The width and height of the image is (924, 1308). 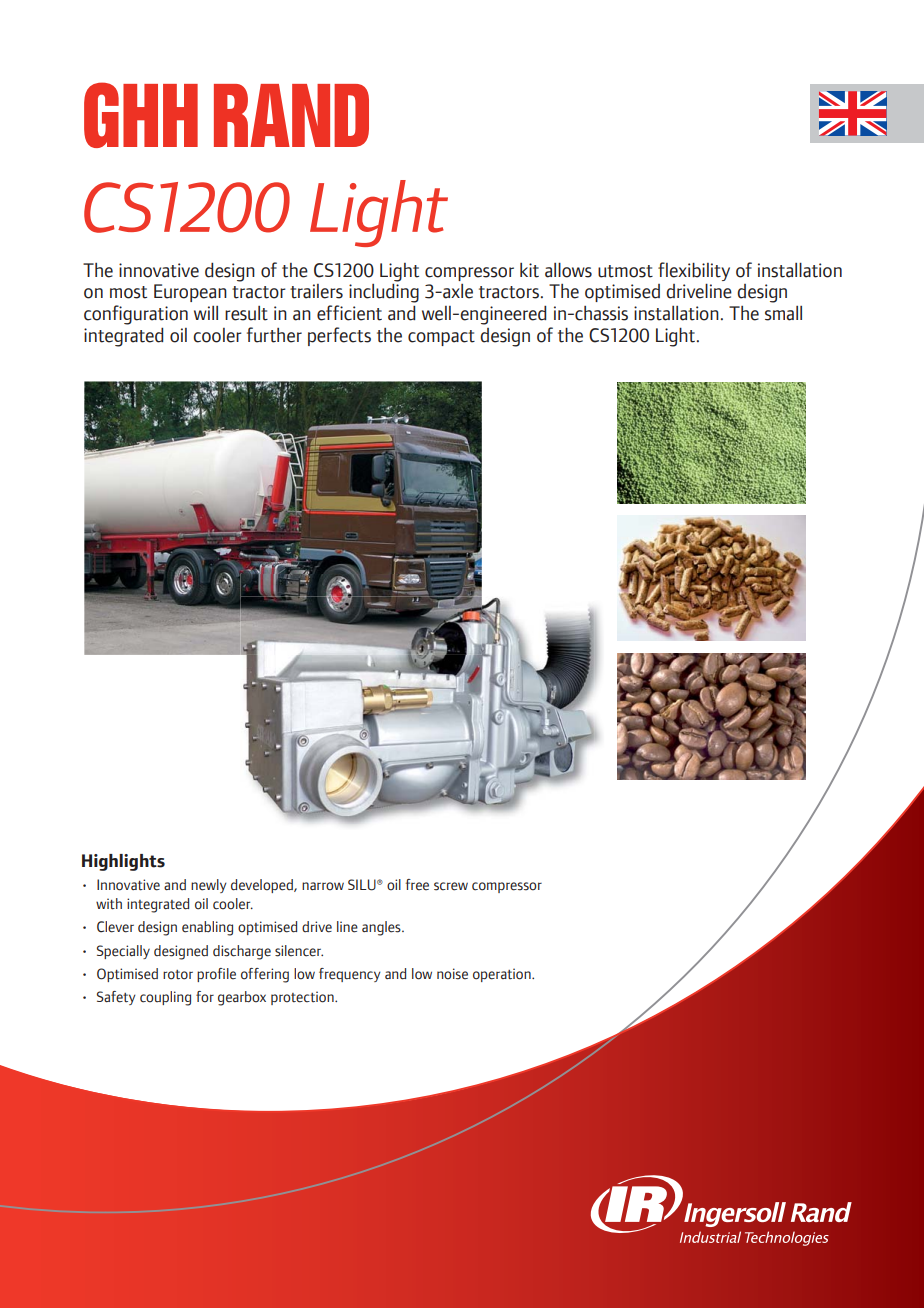 What do you see at coordinates (417, 885) in the image?
I see `free` at bounding box center [417, 885].
